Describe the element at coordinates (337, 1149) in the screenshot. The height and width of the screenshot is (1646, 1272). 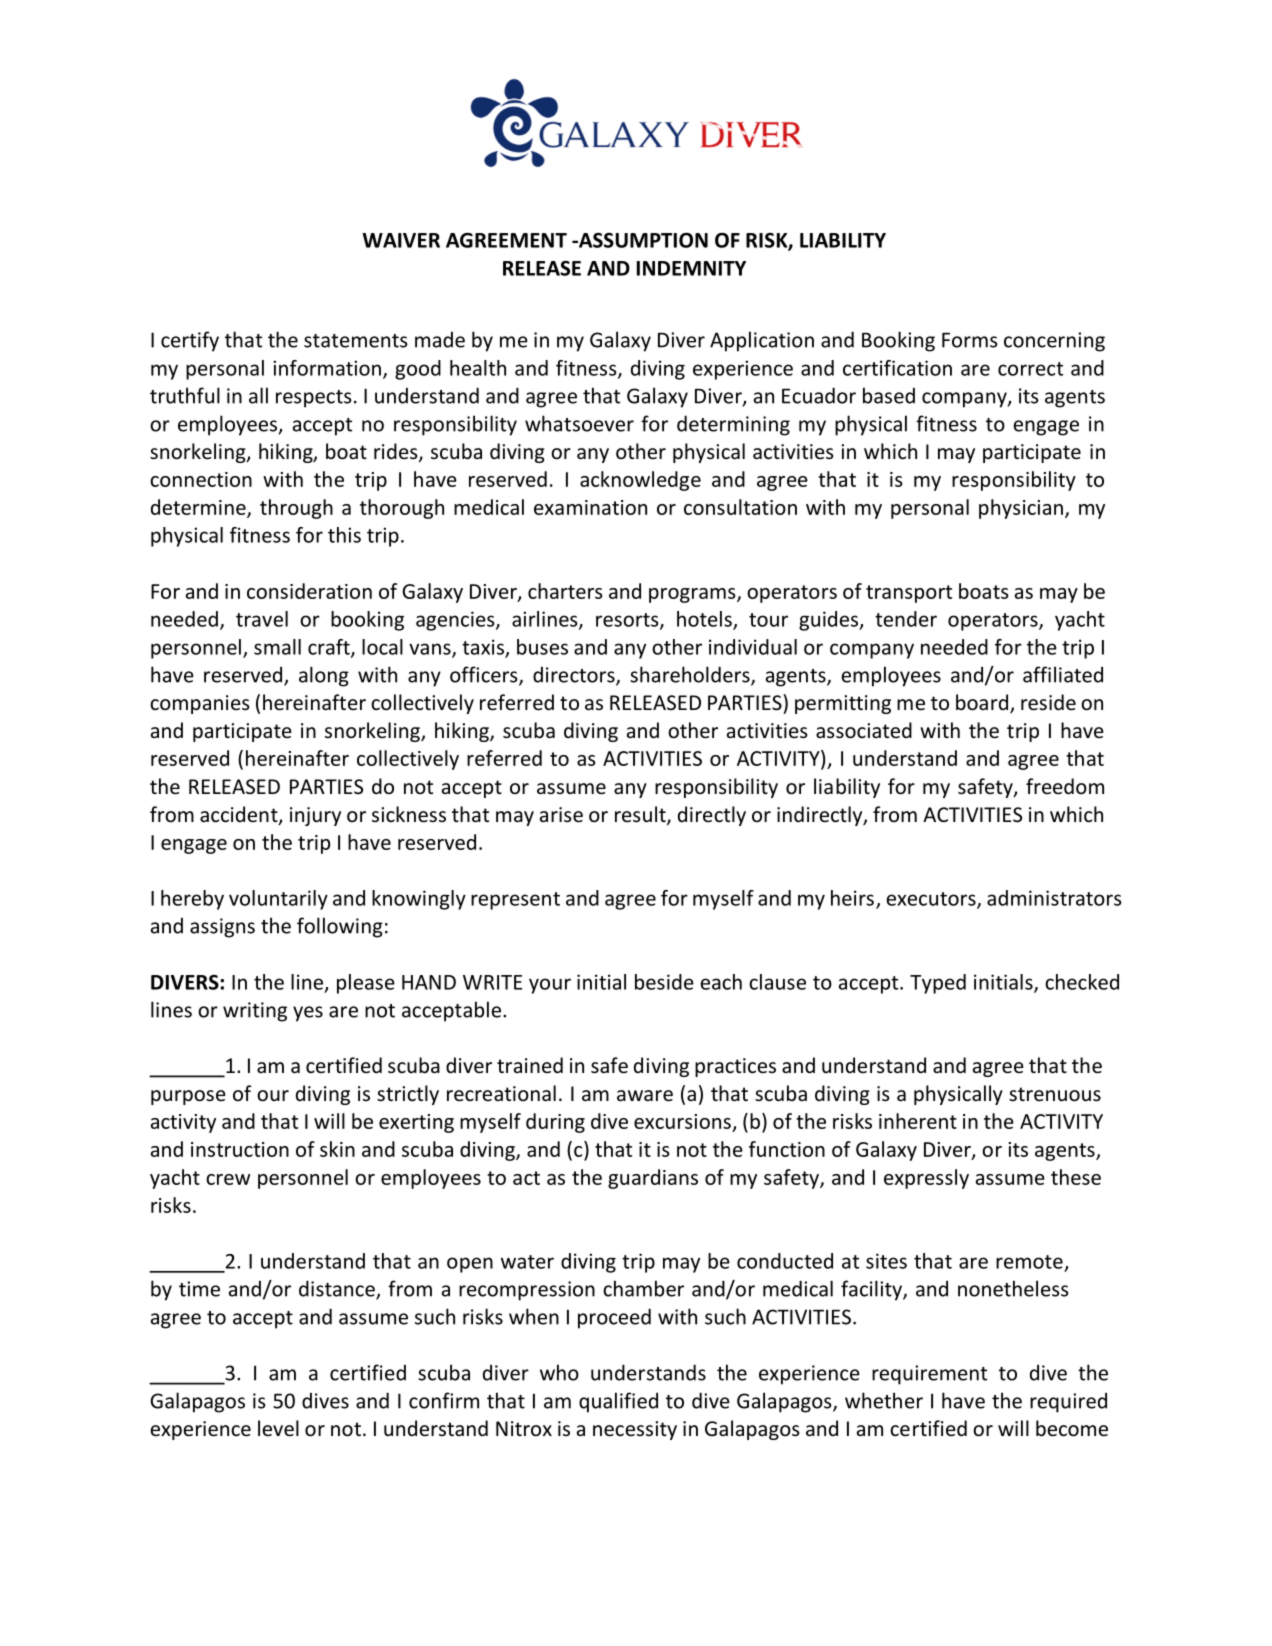
I see `skin` at that location.
